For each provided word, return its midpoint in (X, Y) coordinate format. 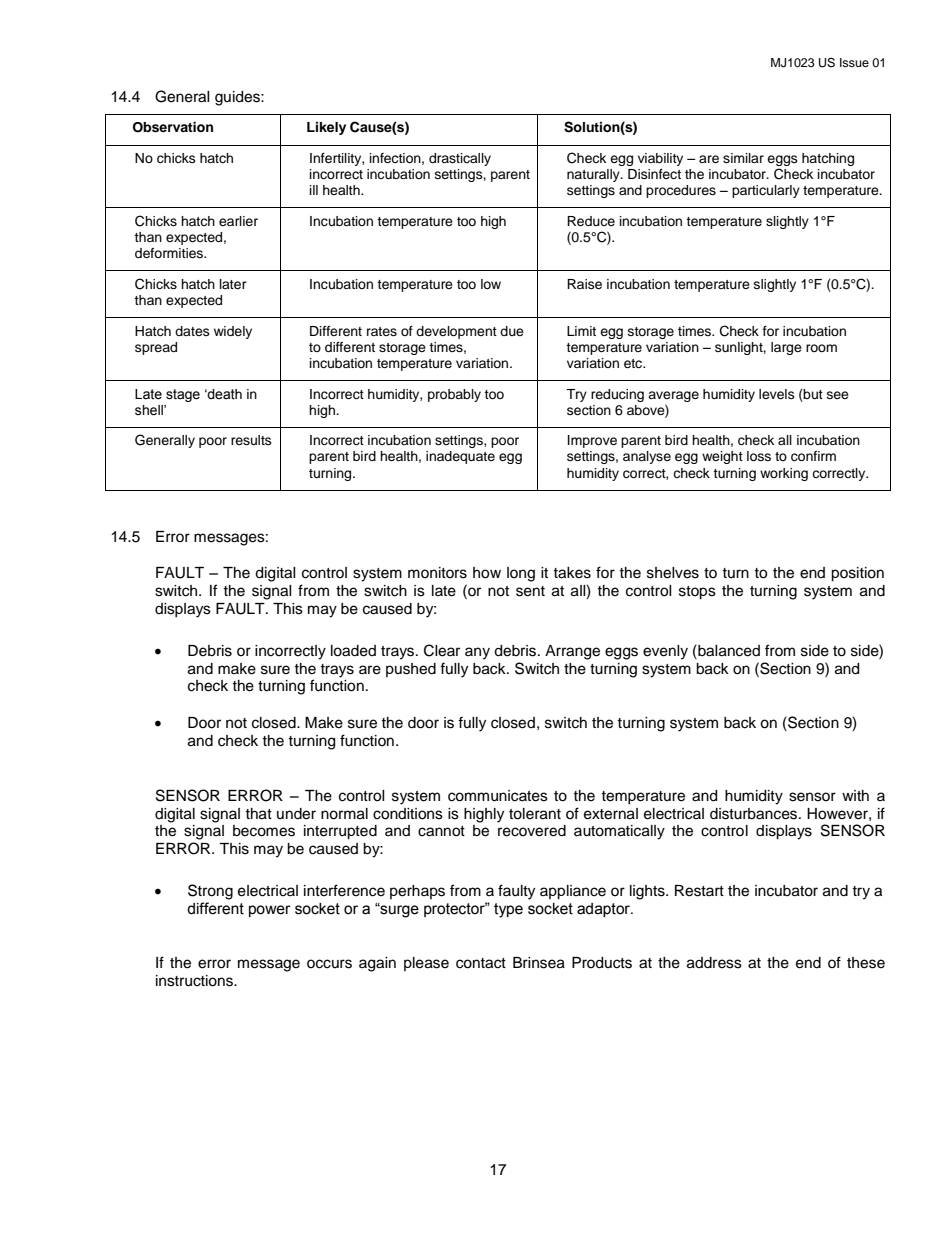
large (786, 348)
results (251, 440)
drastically (460, 159)
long (521, 574)
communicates (498, 796)
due (512, 331)
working (784, 474)
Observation (173, 127)
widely (233, 332)
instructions (196, 981)
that (258, 814)
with (855, 795)
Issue (854, 62)
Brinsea (539, 963)
